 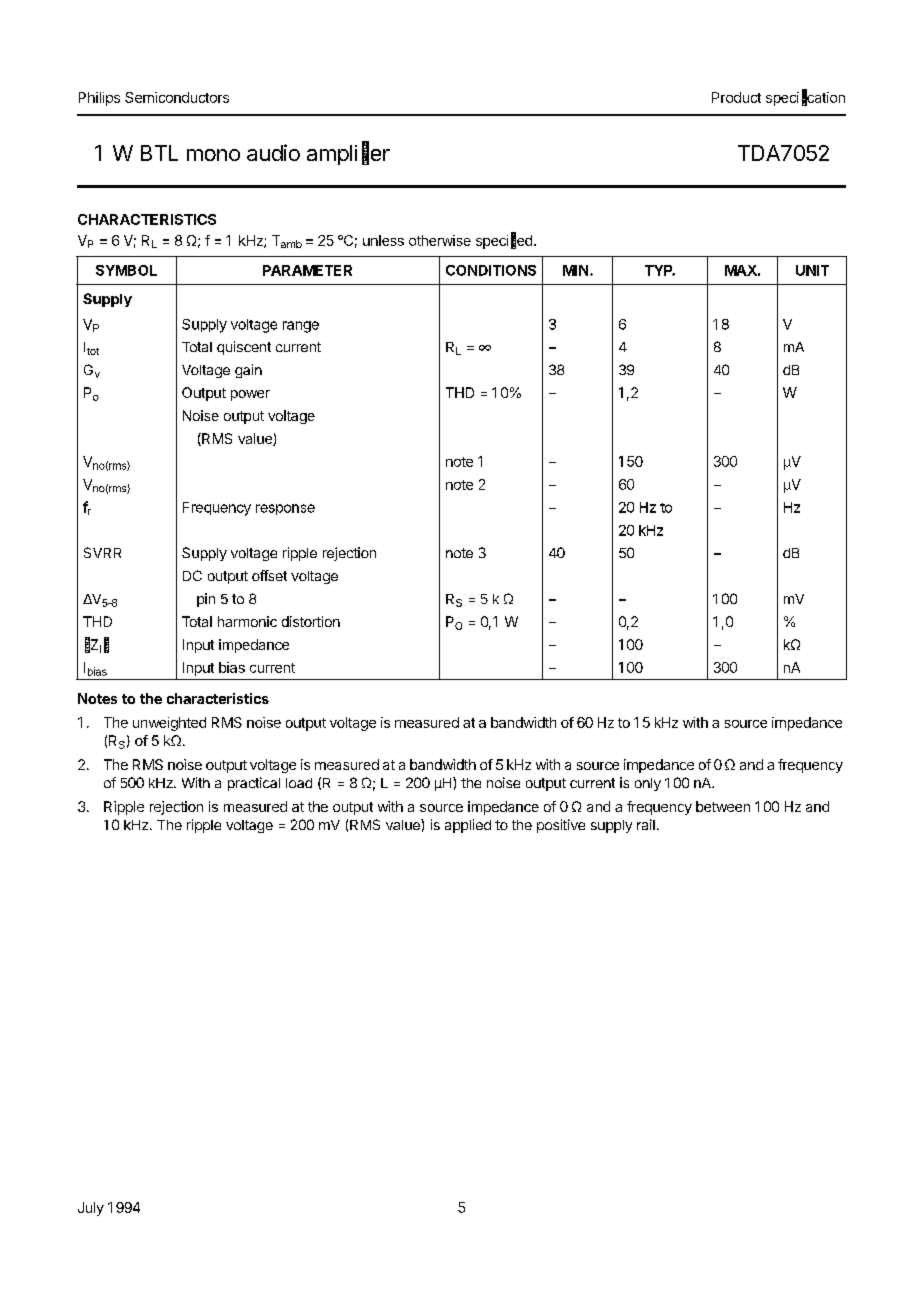 I want to click on power, so click(x=250, y=395).
